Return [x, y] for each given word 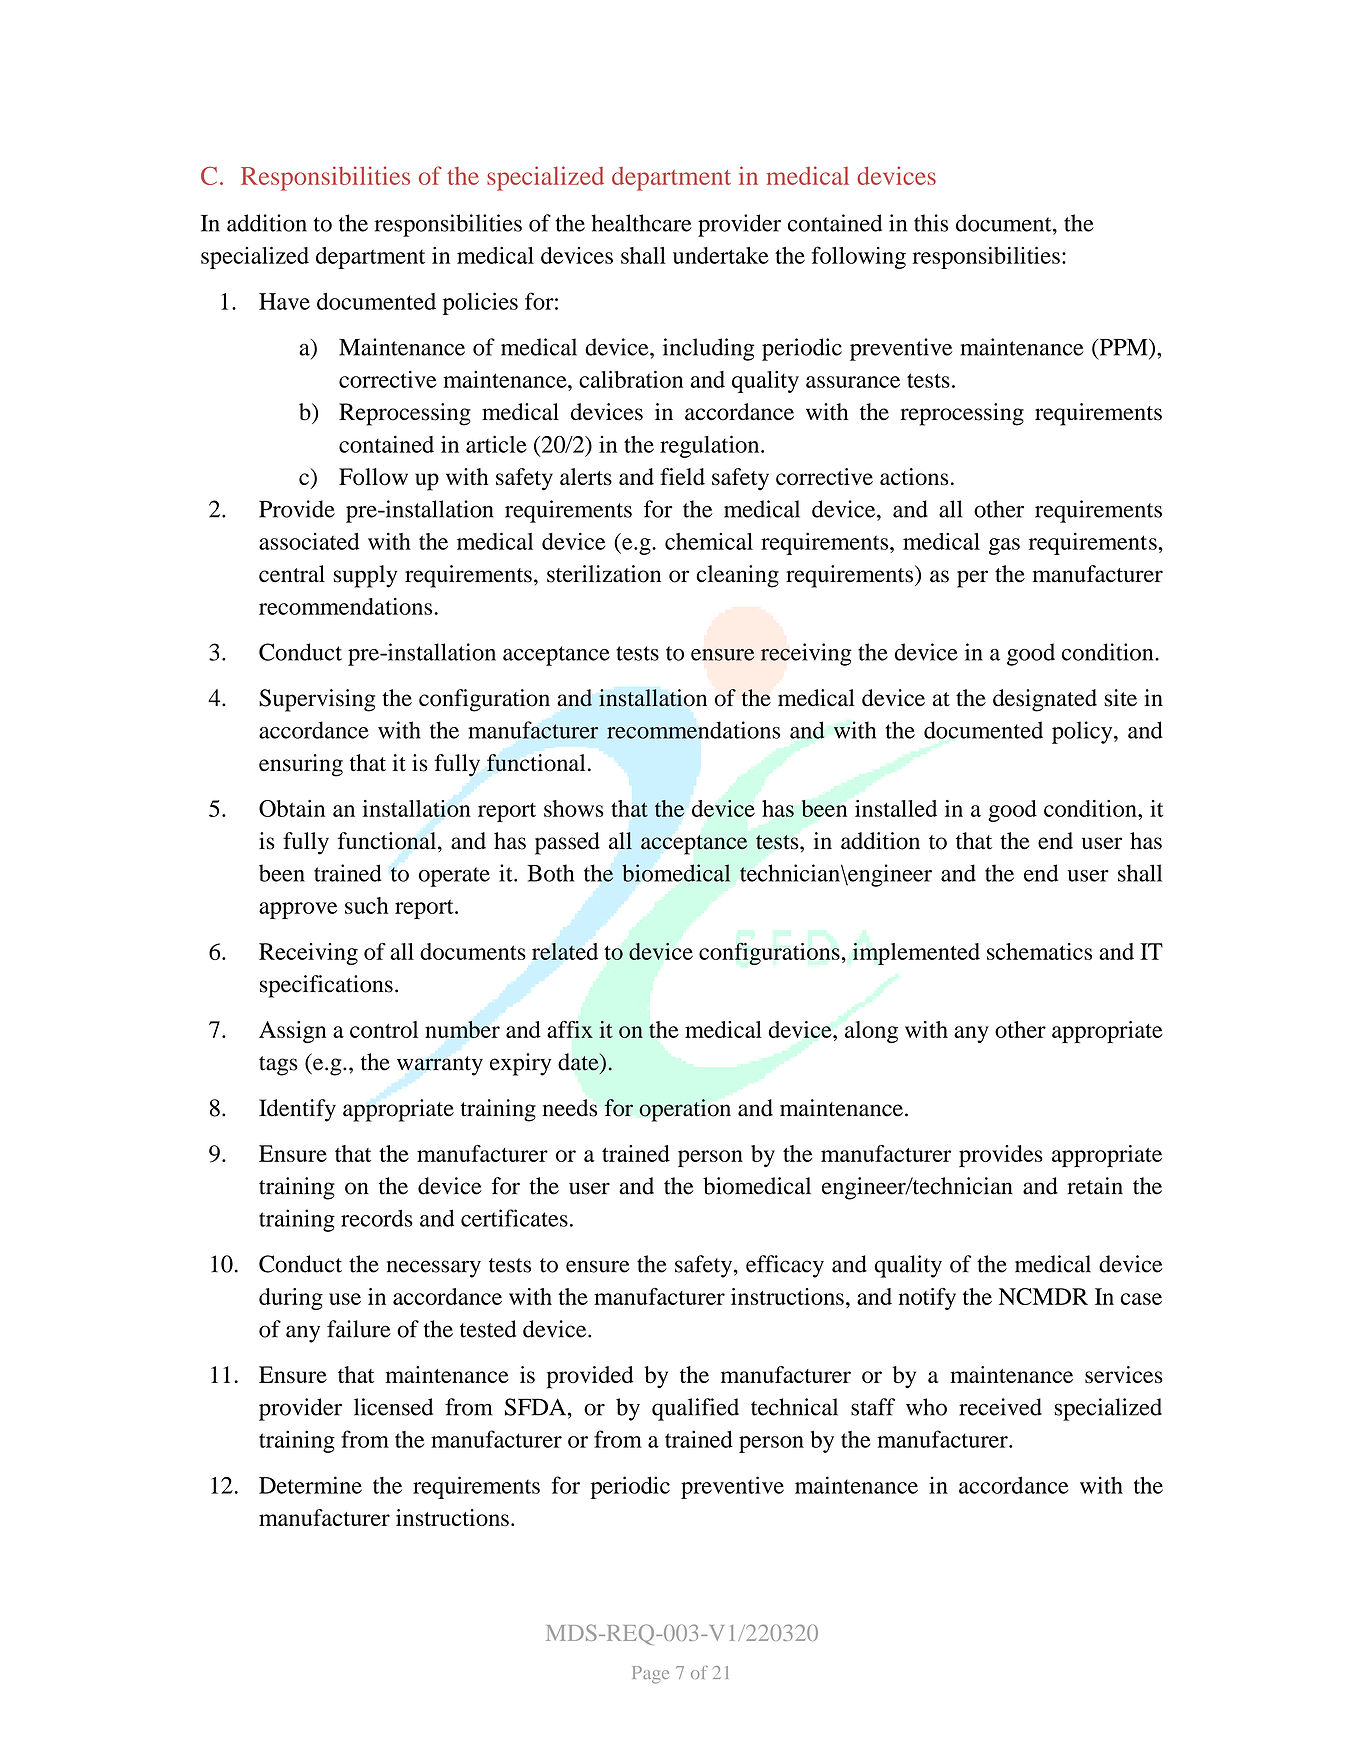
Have [284, 301]
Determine [310, 1485]
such [367, 905]
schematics [1039, 951]
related [565, 951]
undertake [721, 255]
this [931, 223]
